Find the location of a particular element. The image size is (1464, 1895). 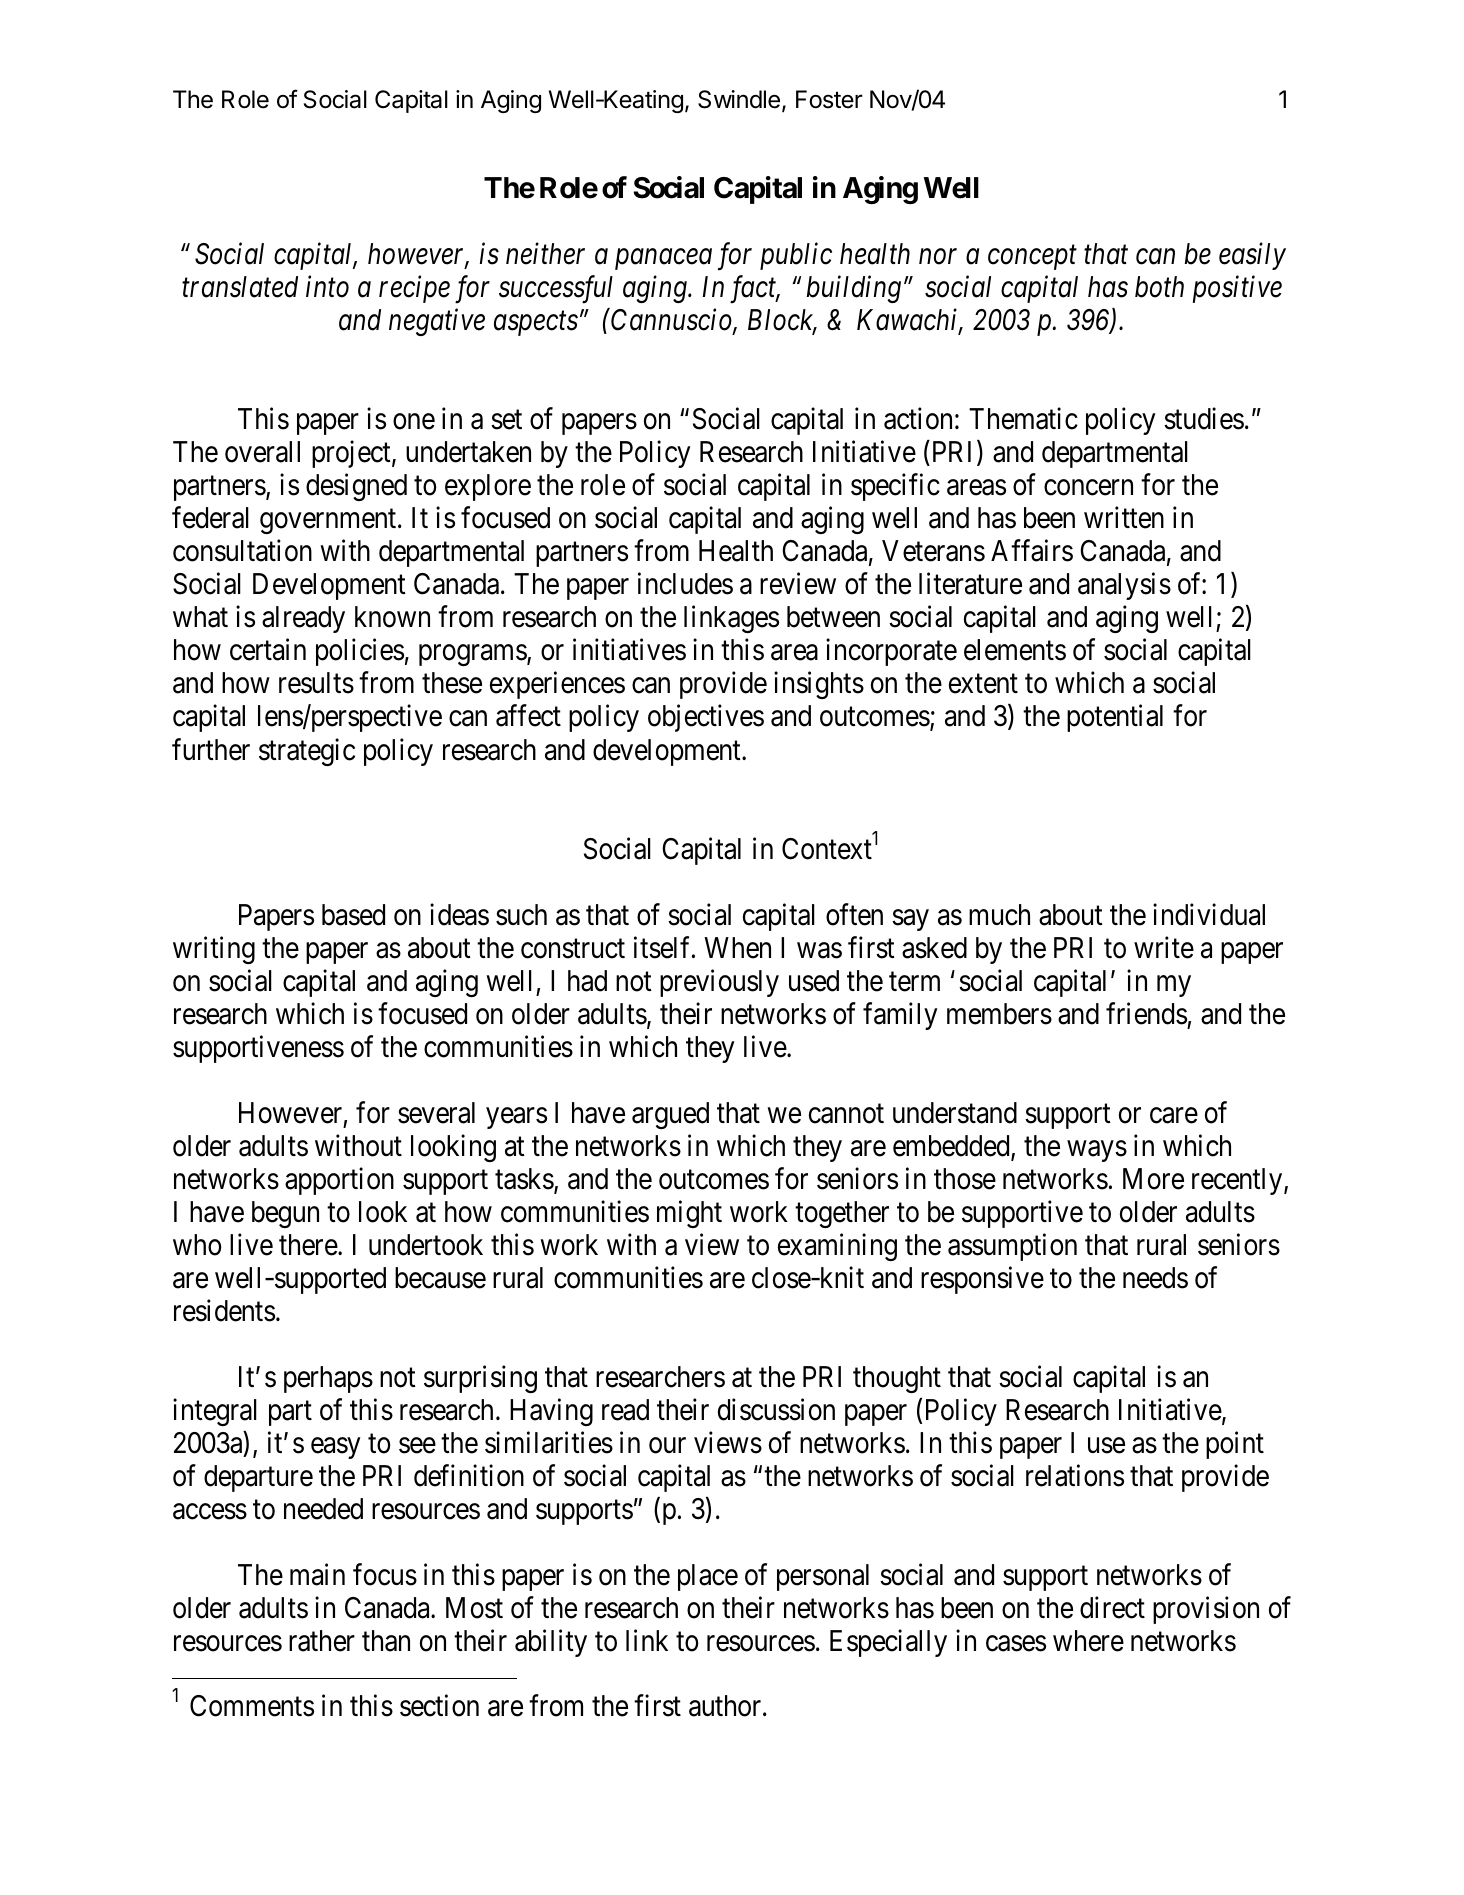

When is located at coordinates (737, 948).
